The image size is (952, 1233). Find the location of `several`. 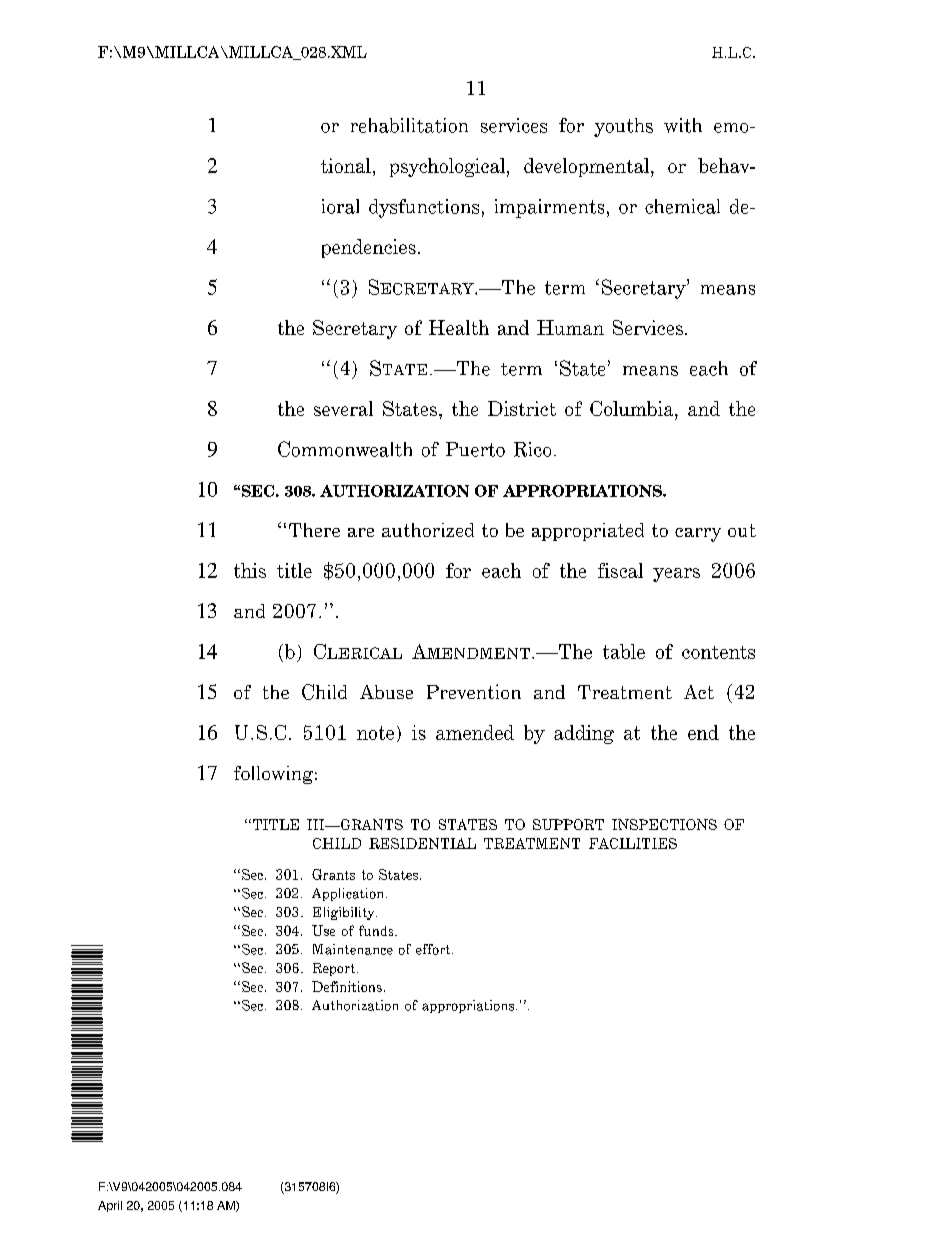

several is located at coordinates (343, 408).
